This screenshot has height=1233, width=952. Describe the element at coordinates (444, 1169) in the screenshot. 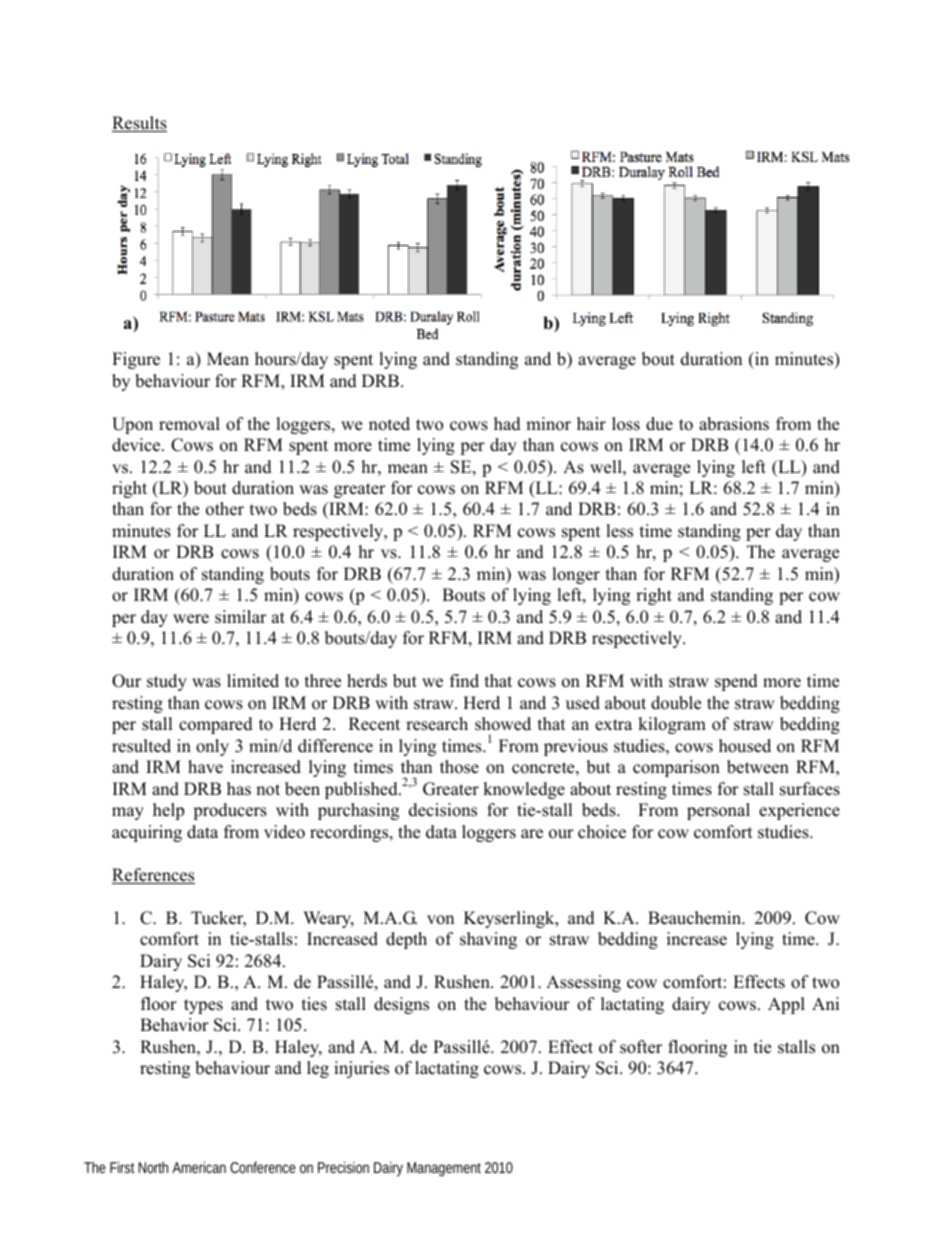

I see `Management` at that location.
